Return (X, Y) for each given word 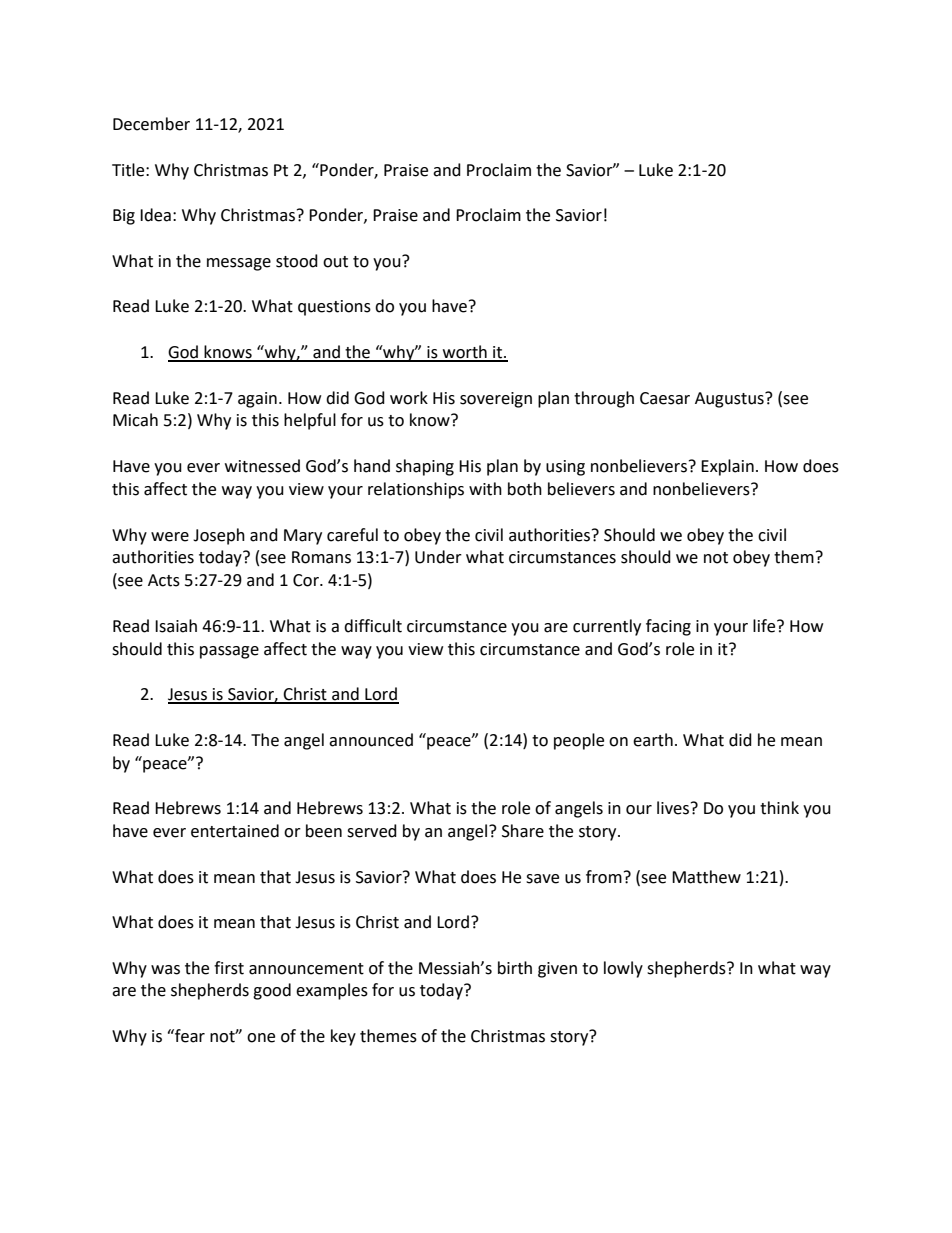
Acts (164, 580)
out (335, 262)
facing (668, 627)
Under (438, 557)
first (229, 968)
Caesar (665, 398)
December (151, 124)
